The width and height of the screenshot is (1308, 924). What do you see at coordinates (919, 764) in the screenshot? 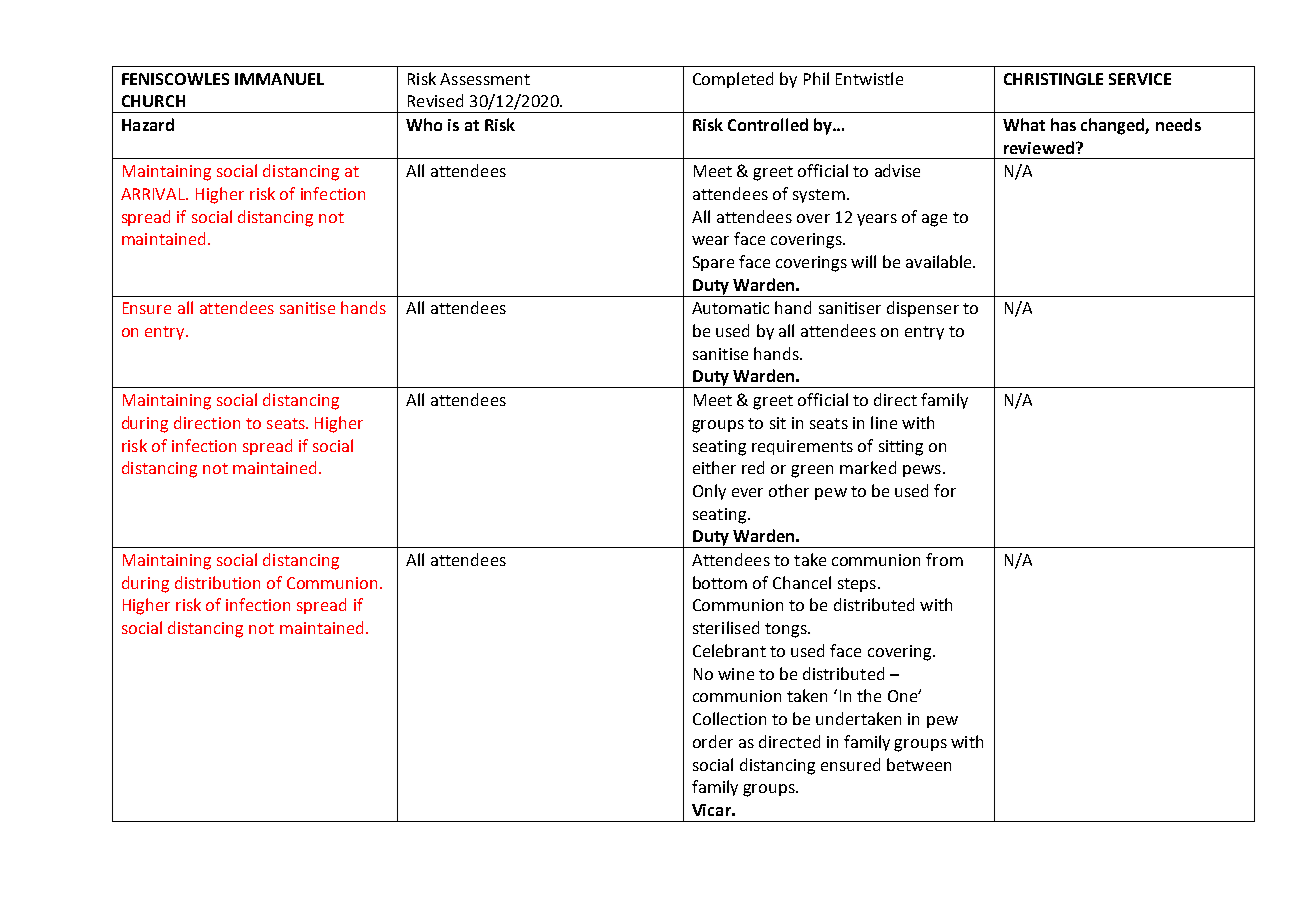
I see `between` at bounding box center [919, 764].
